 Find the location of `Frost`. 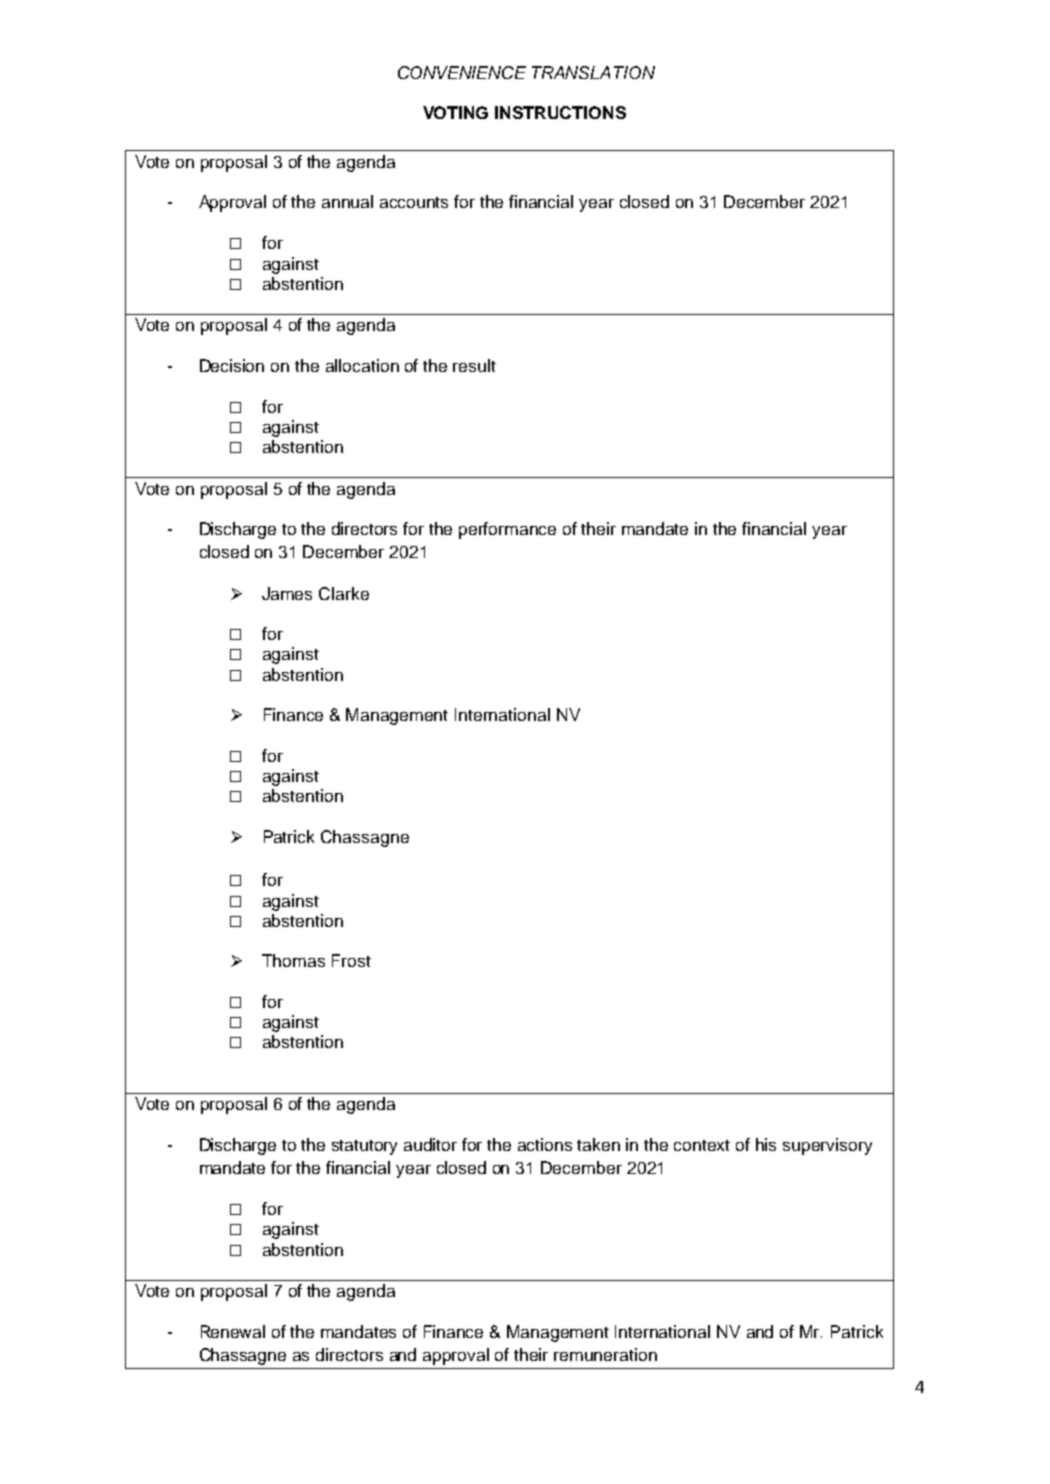

Frost is located at coordinates (351, 960).
